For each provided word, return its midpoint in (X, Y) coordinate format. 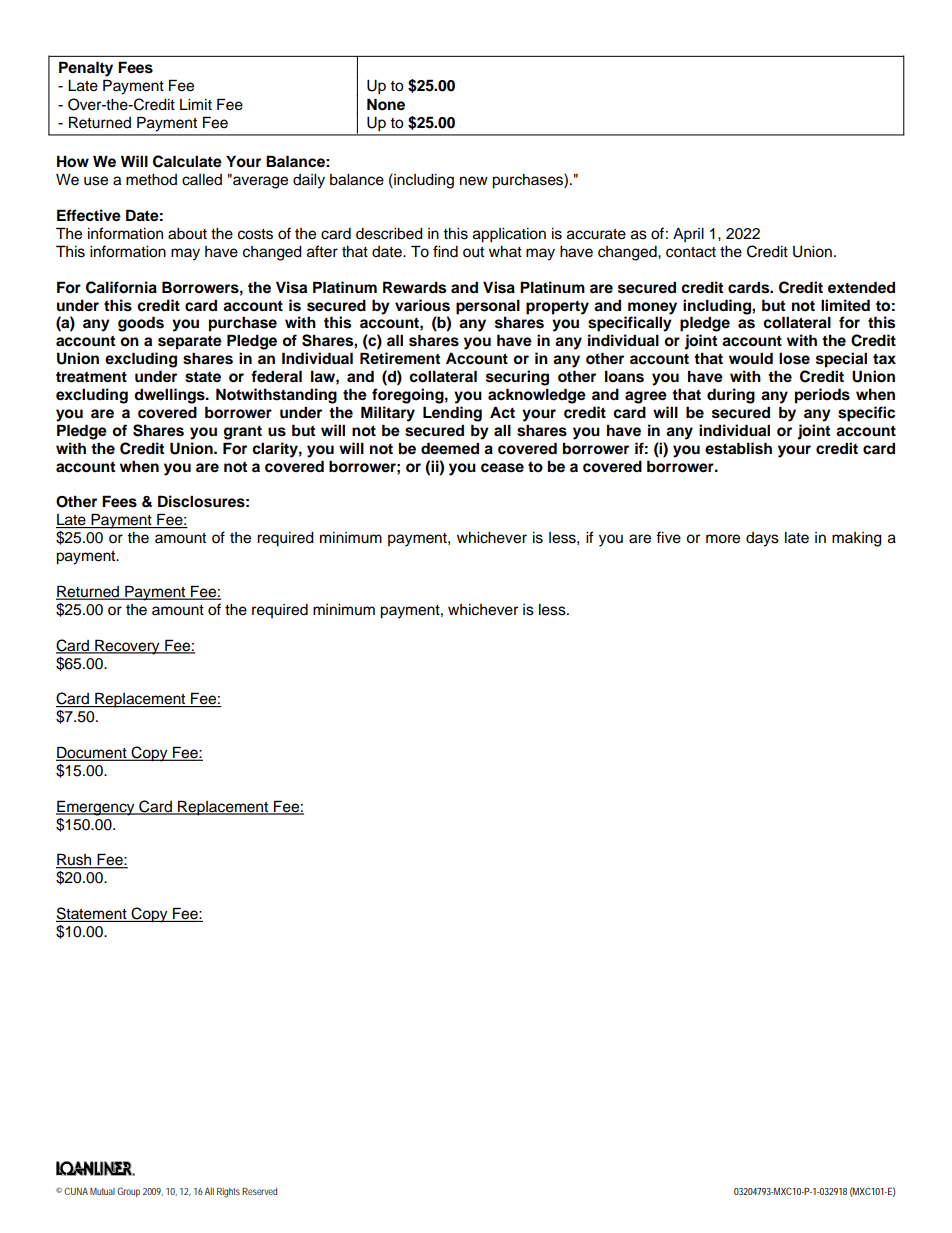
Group (128, 1192)
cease (502, 468)
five (668, 537)
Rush (75, 860)
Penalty (86, 69)
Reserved (259, 1191)
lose (794, 358)
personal (488, 307)
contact (691, 252)
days (762, 539)
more (723, 539)
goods (141, 324)
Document (92, 753)
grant (243, 433)
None (386, 104)
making (857, 539)
